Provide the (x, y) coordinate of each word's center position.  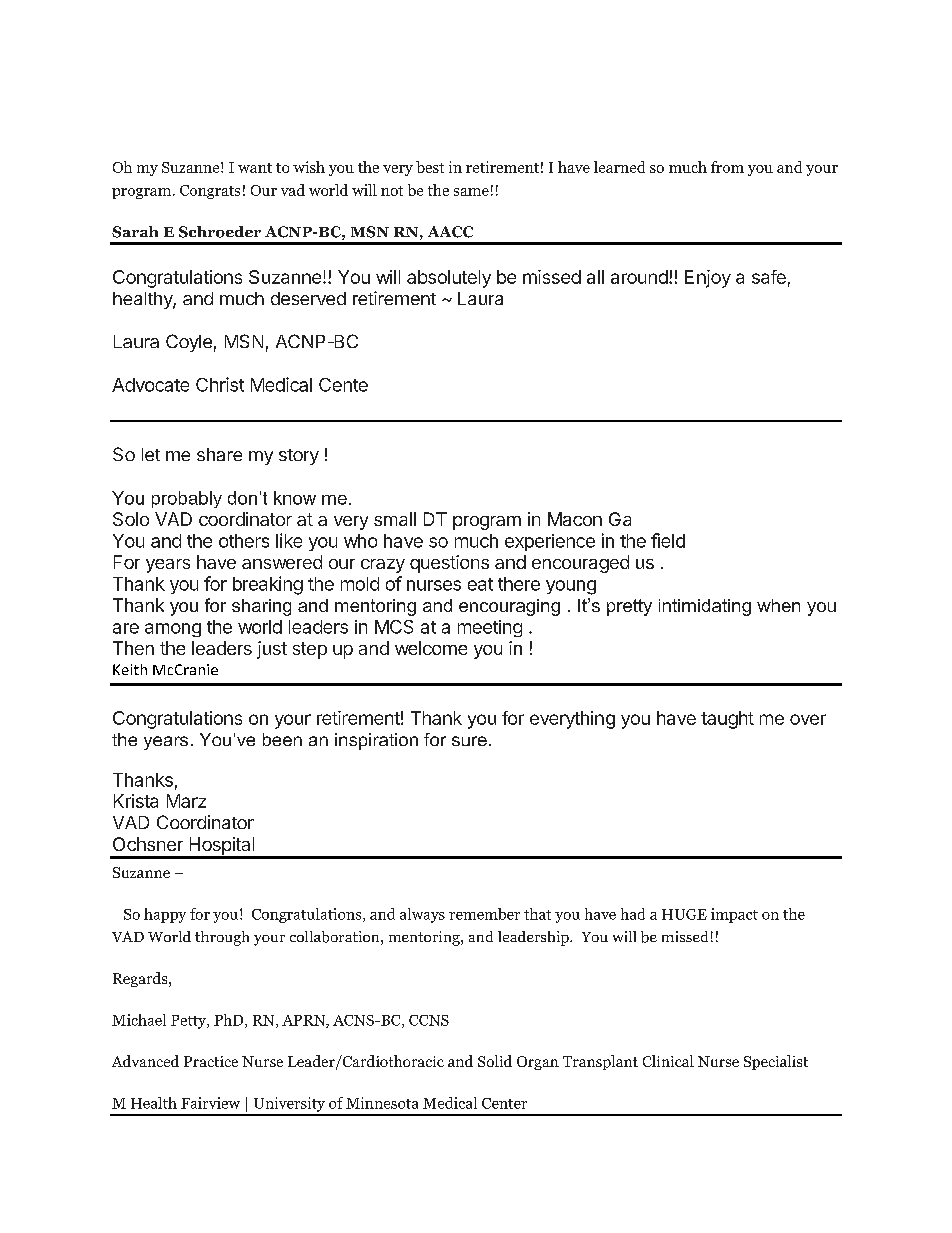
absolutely (449, 279)
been (282, 739)
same (471, 192)
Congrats (210, 192)
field (668, 540)
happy (165, 915)
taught (727, 720)
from (727, 167)
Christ (220, 384)
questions (449, 564)
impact (734, 915)
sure (469, 741)
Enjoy (708, 279)
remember (484, 914)
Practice (211, 1061)
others (244, 541)
